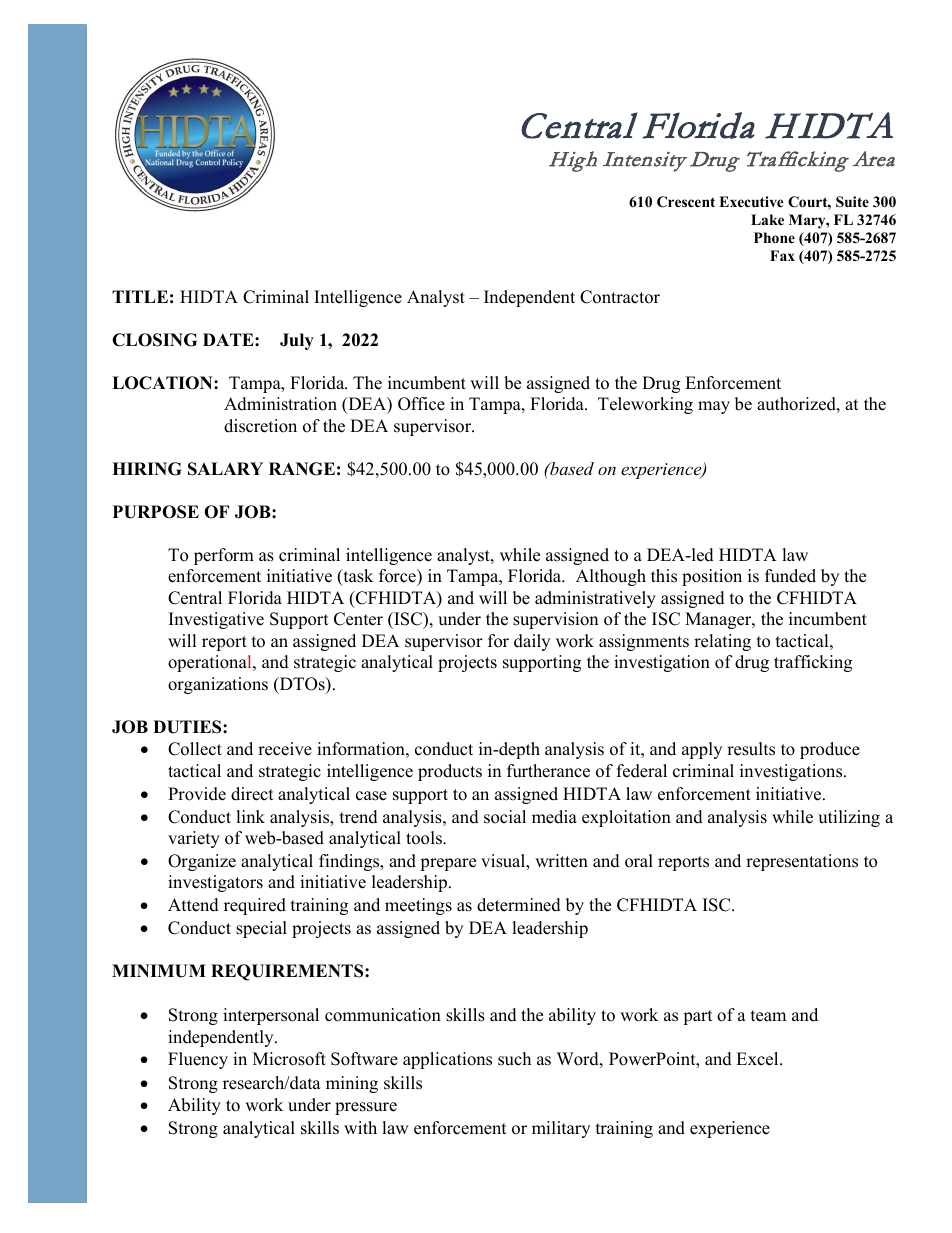 The height and width of the image is (1233, 952). What do you see at coordinates (211, 663) in the image?
I see `operational` at bounding box center [211, 663].
